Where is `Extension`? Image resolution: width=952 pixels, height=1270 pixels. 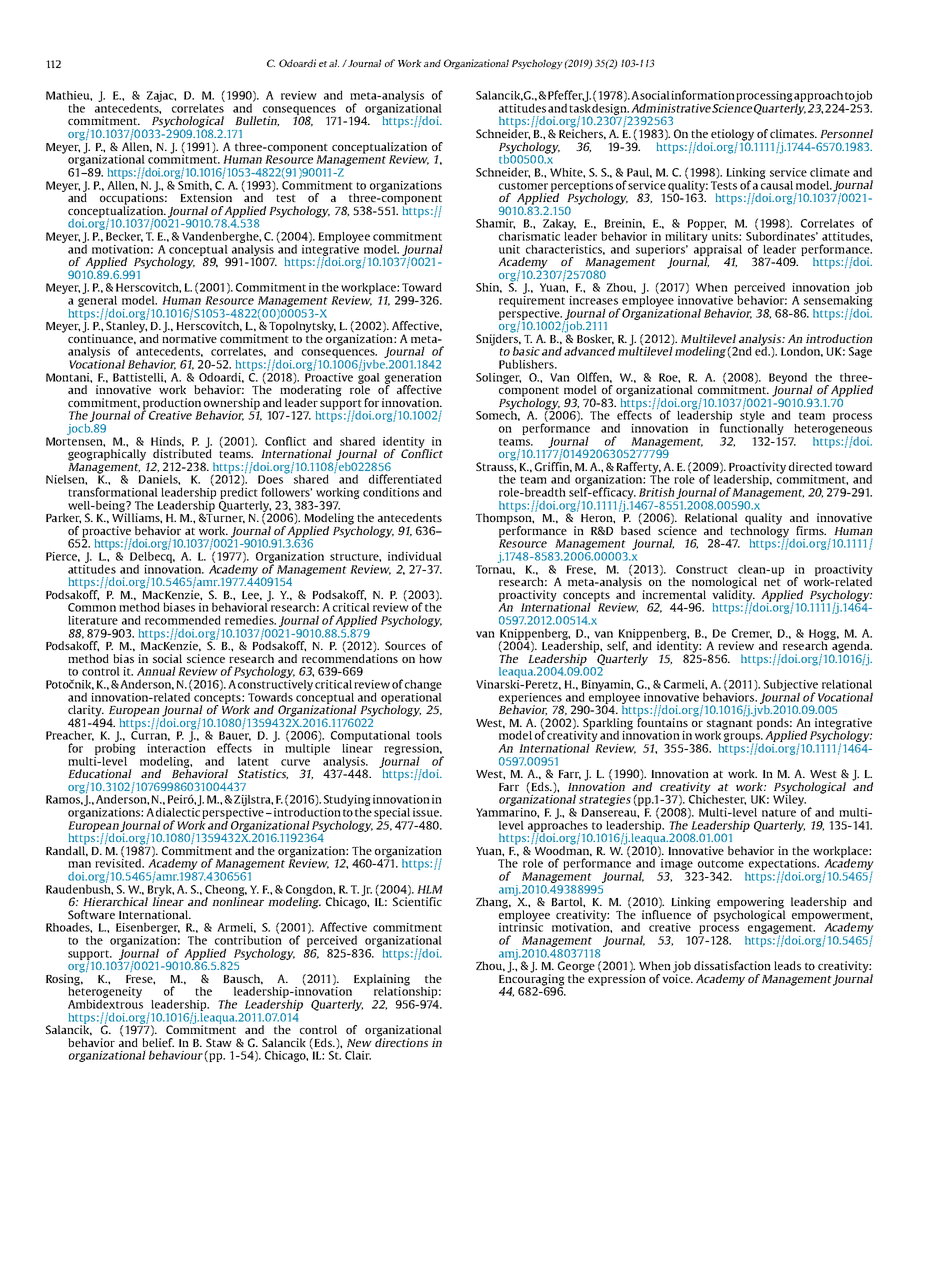 Extension is located at coordinates (206, 197).
